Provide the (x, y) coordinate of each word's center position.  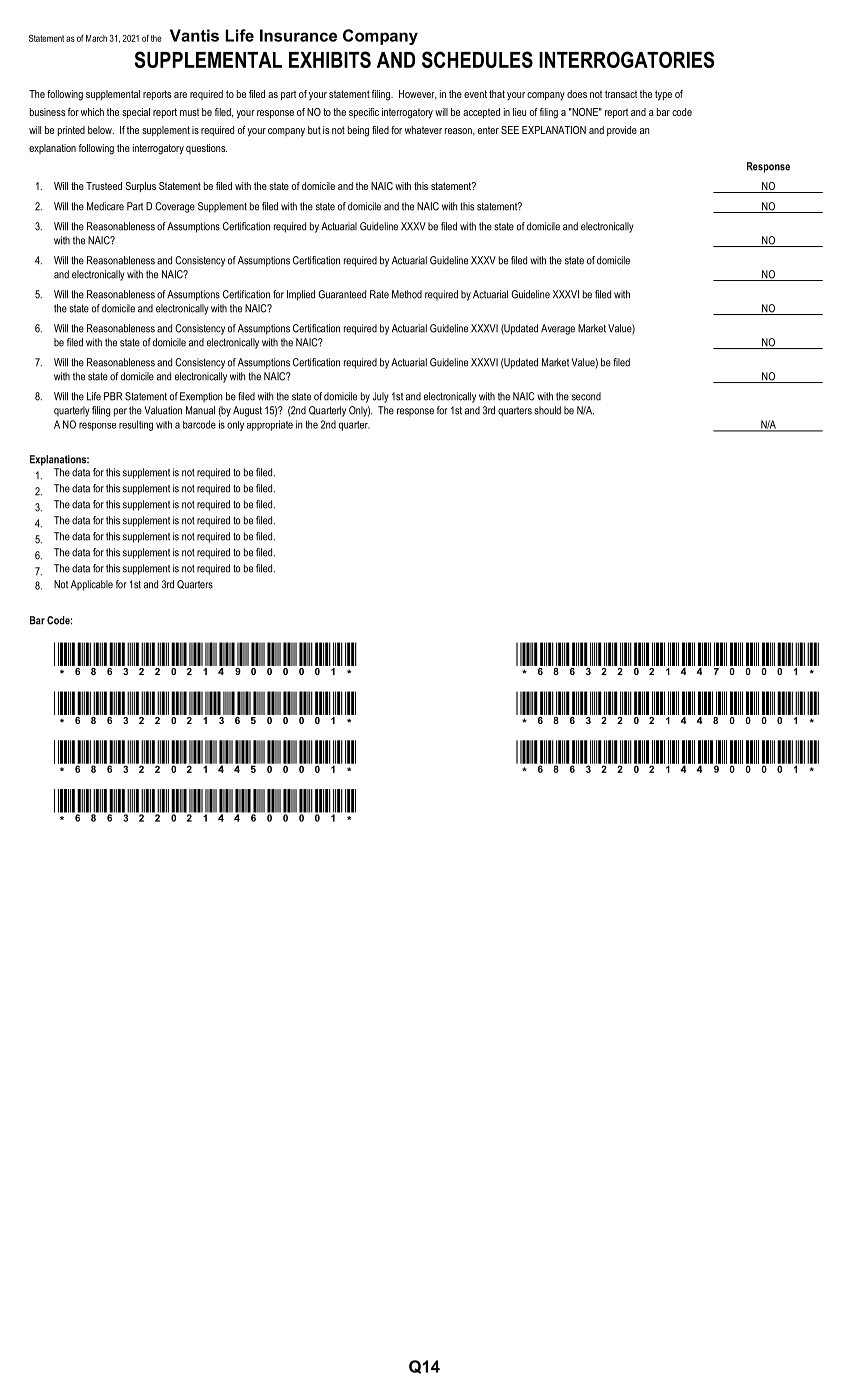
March (96, 38)
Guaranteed (342, 294)
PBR (113, 396)
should (547, 410)
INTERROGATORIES (626, 59)
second (586, 396)
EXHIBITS (330, 59)
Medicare (105, 206)
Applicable (92, 585)
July (380, 397)
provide (622, 131)
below (101, 130)
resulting (136, 425)
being (358, 131)
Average (558, 329)
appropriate (270, 425)
